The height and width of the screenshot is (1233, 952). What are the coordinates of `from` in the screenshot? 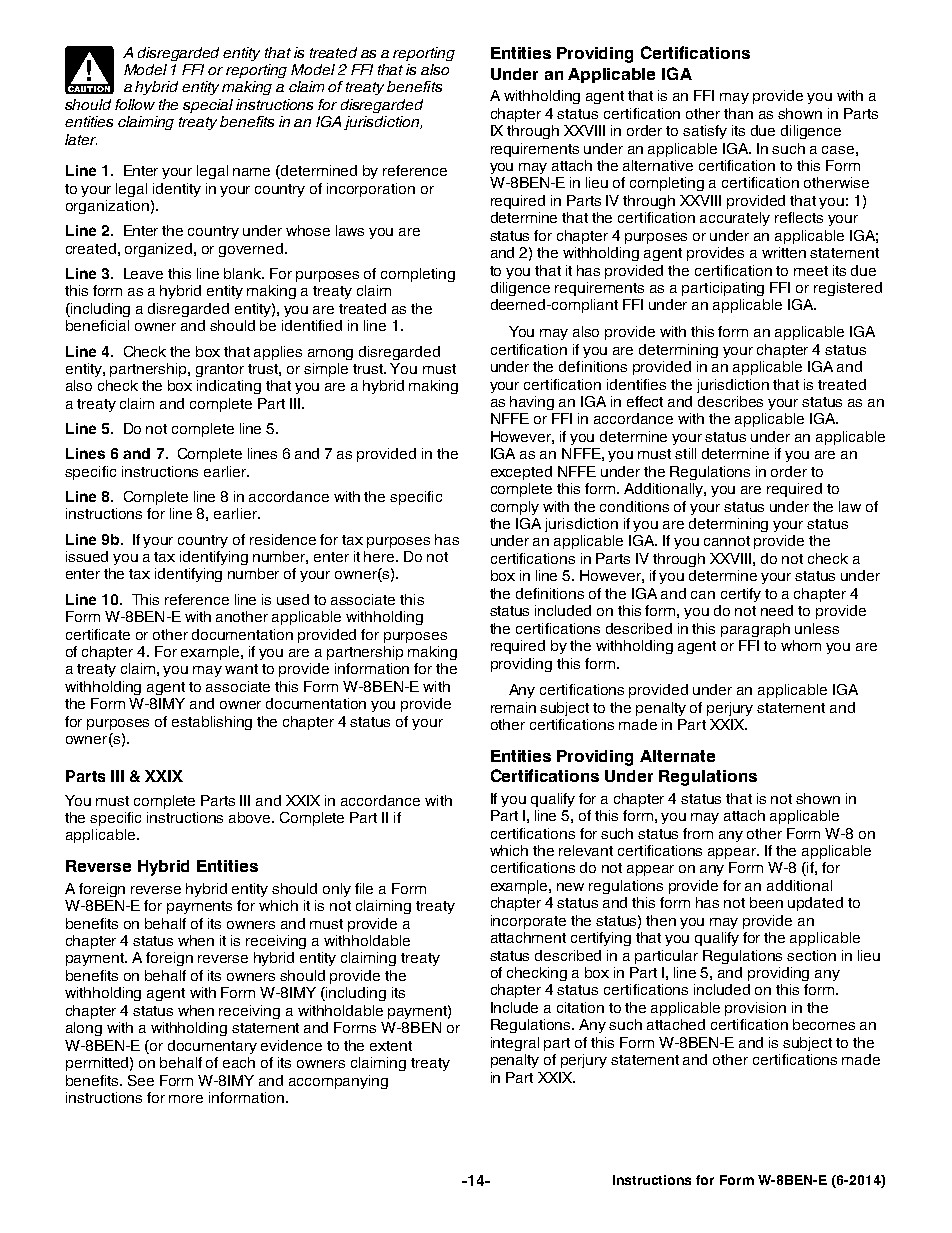 It's located at (698, 833).
